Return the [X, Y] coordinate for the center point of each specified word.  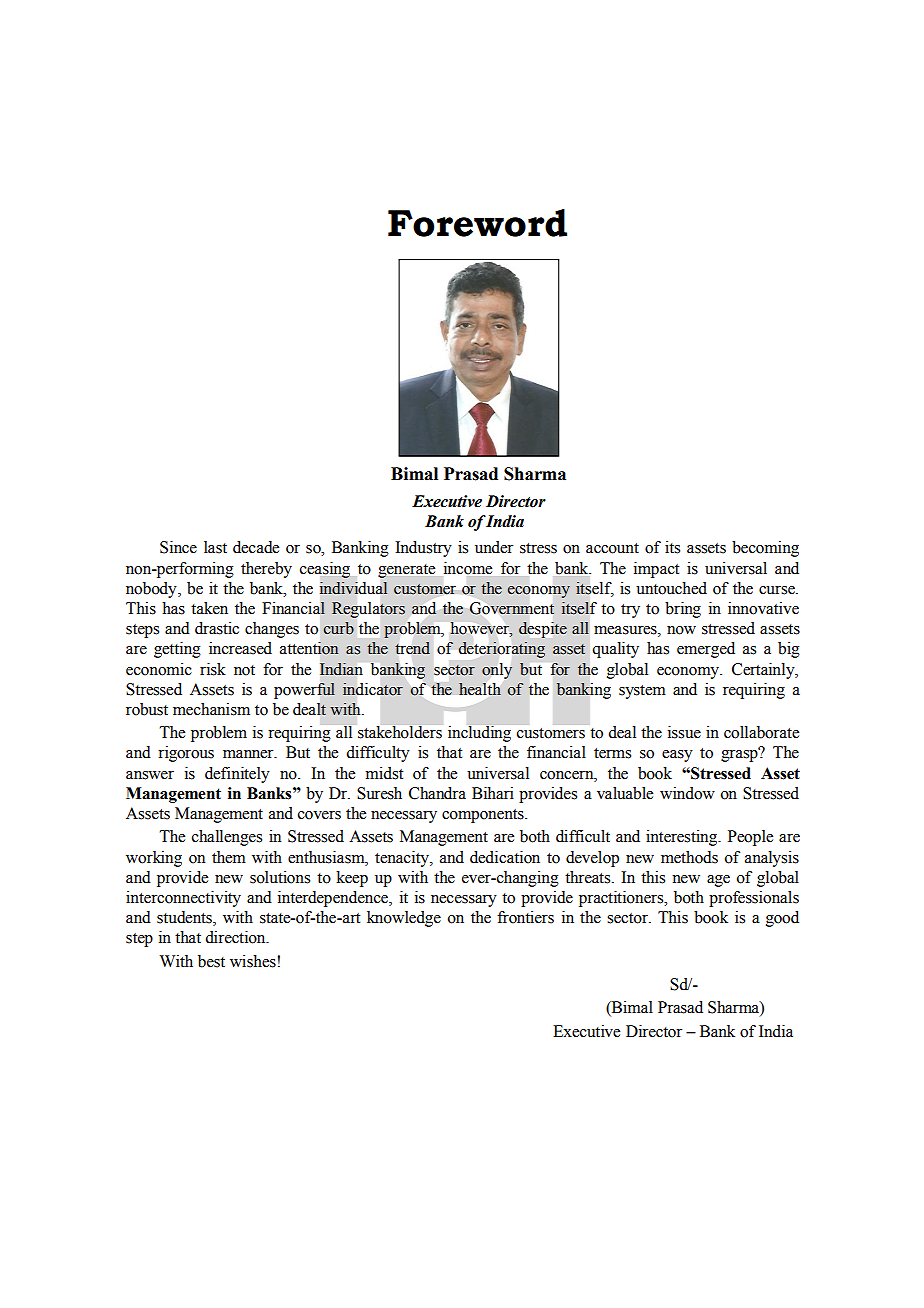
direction [236, 937]
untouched [671, 588]
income [468, 568]
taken [209, 608]
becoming [765, 549]
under [494, 547]
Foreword [477, 223]
